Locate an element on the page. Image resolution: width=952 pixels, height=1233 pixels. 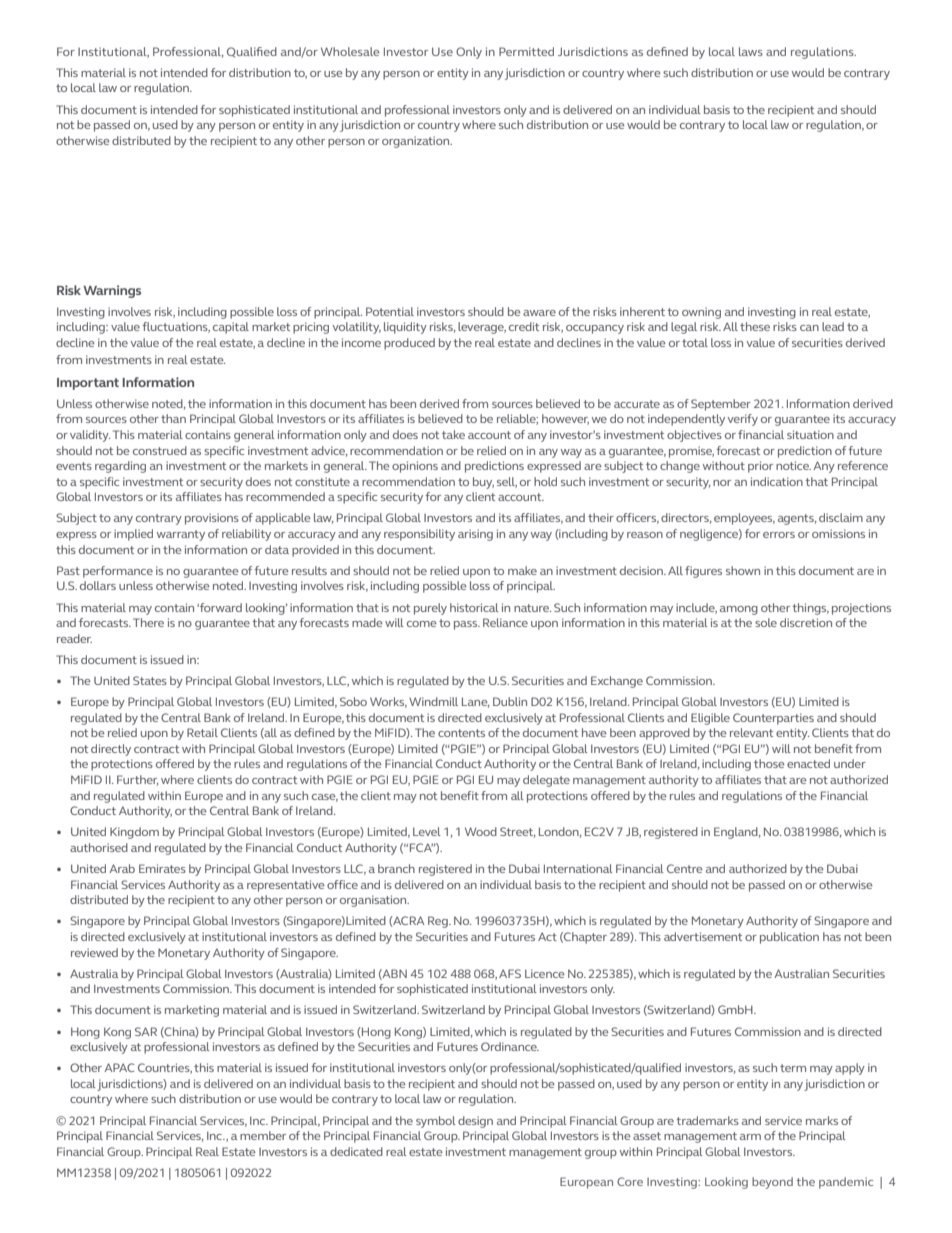
these is located at coordinates (755, 326).
